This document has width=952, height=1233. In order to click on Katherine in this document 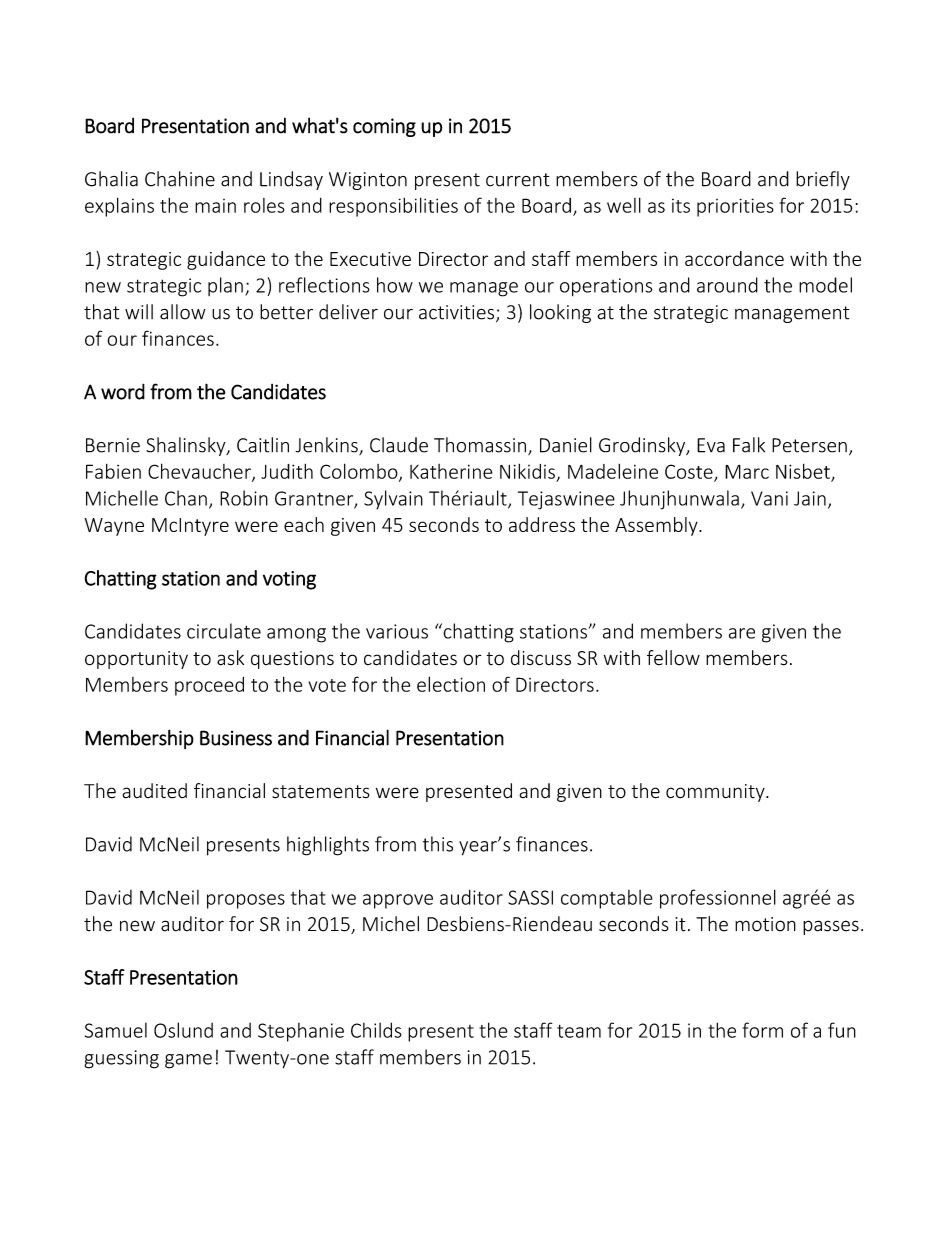, I will do `click(451, 471)`.
